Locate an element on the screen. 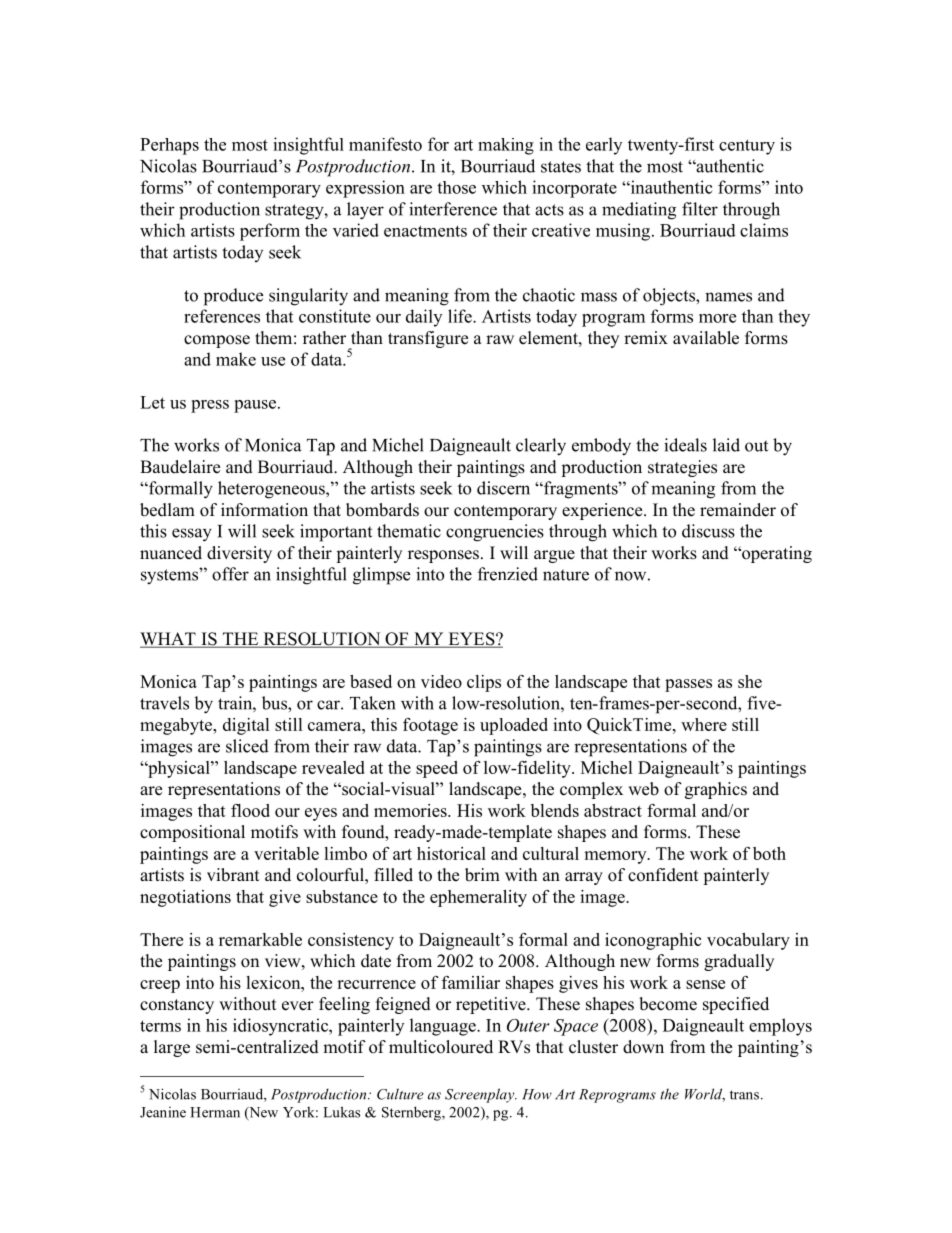 Image resolution: width=952 pixels, height=1233 pixels. those is located at coordinates (456, 187).
